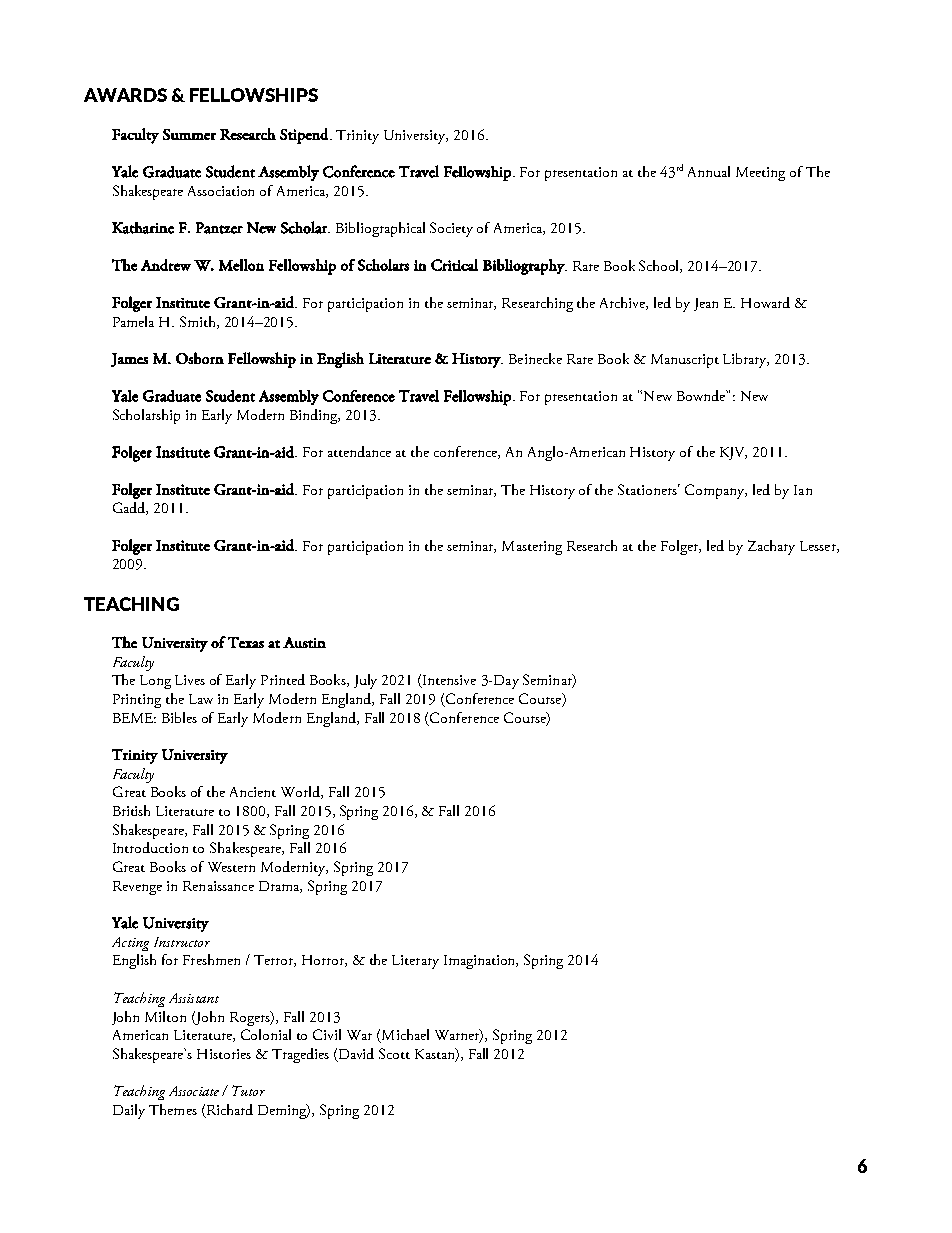 Image resolution: width=952 pixels, height=1233 pixels. What do you see at coordinates (481, 962) in the screenshot?
I see `Imagination` at bounding box center [481, 962].
